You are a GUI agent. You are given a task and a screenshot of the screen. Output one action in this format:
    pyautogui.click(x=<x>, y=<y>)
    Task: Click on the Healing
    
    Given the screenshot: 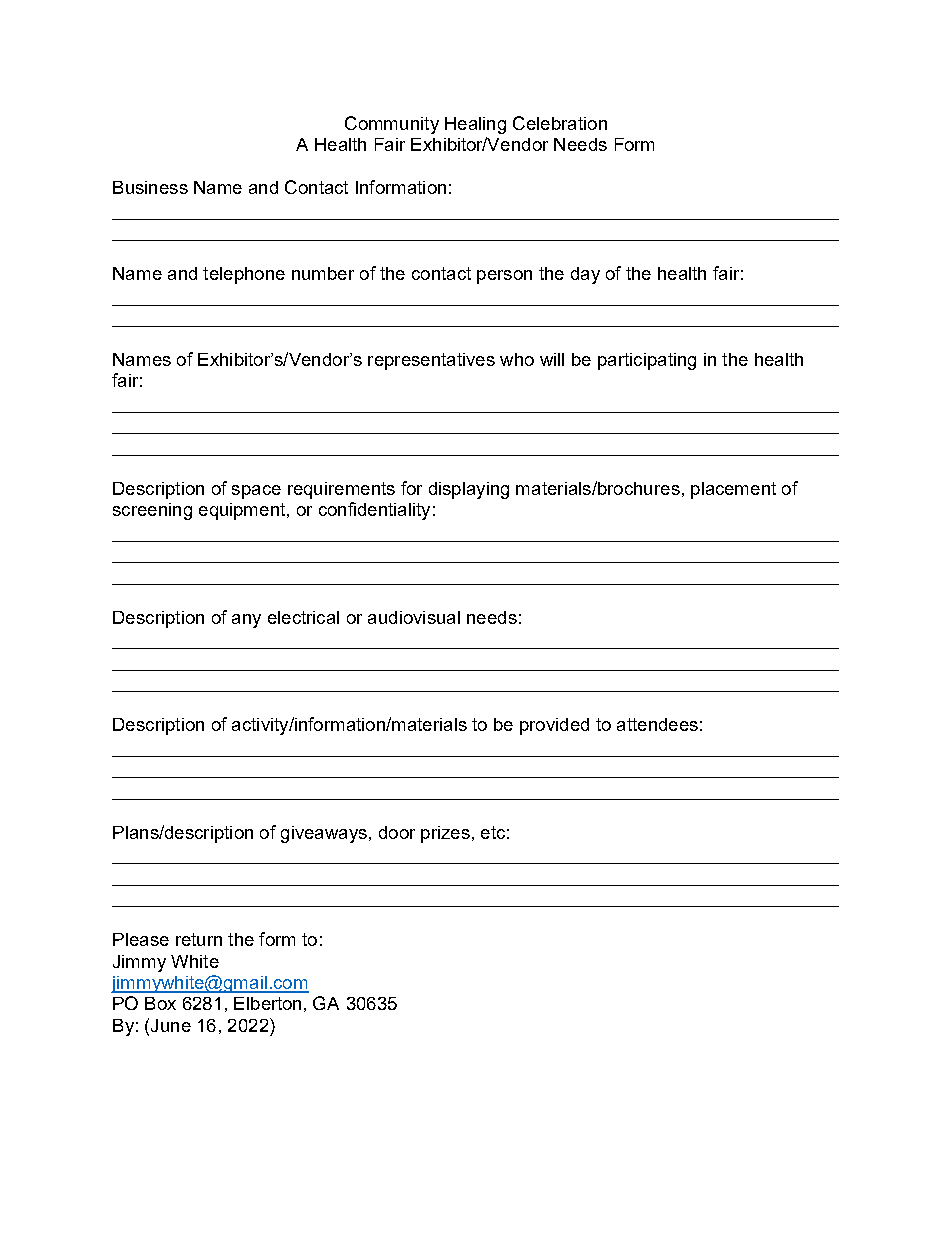 What is the action you would take?
    pyautogui.click(x=475, y=125)
